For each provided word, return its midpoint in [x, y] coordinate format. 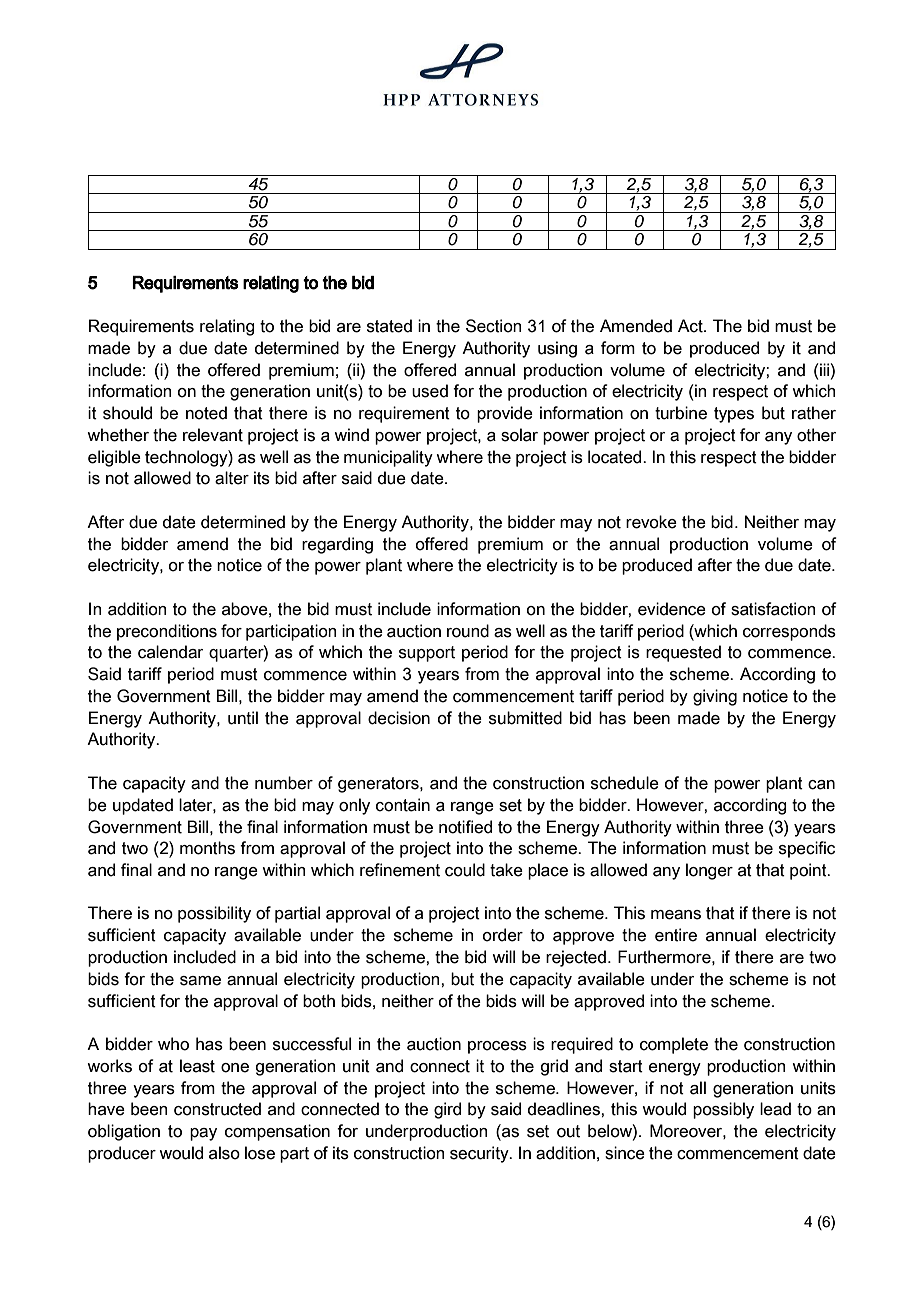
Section [494, 326]
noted [206, 413]
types [734, 415]
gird [447, 1110]
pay [203, 1134]
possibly [723, 1110]
